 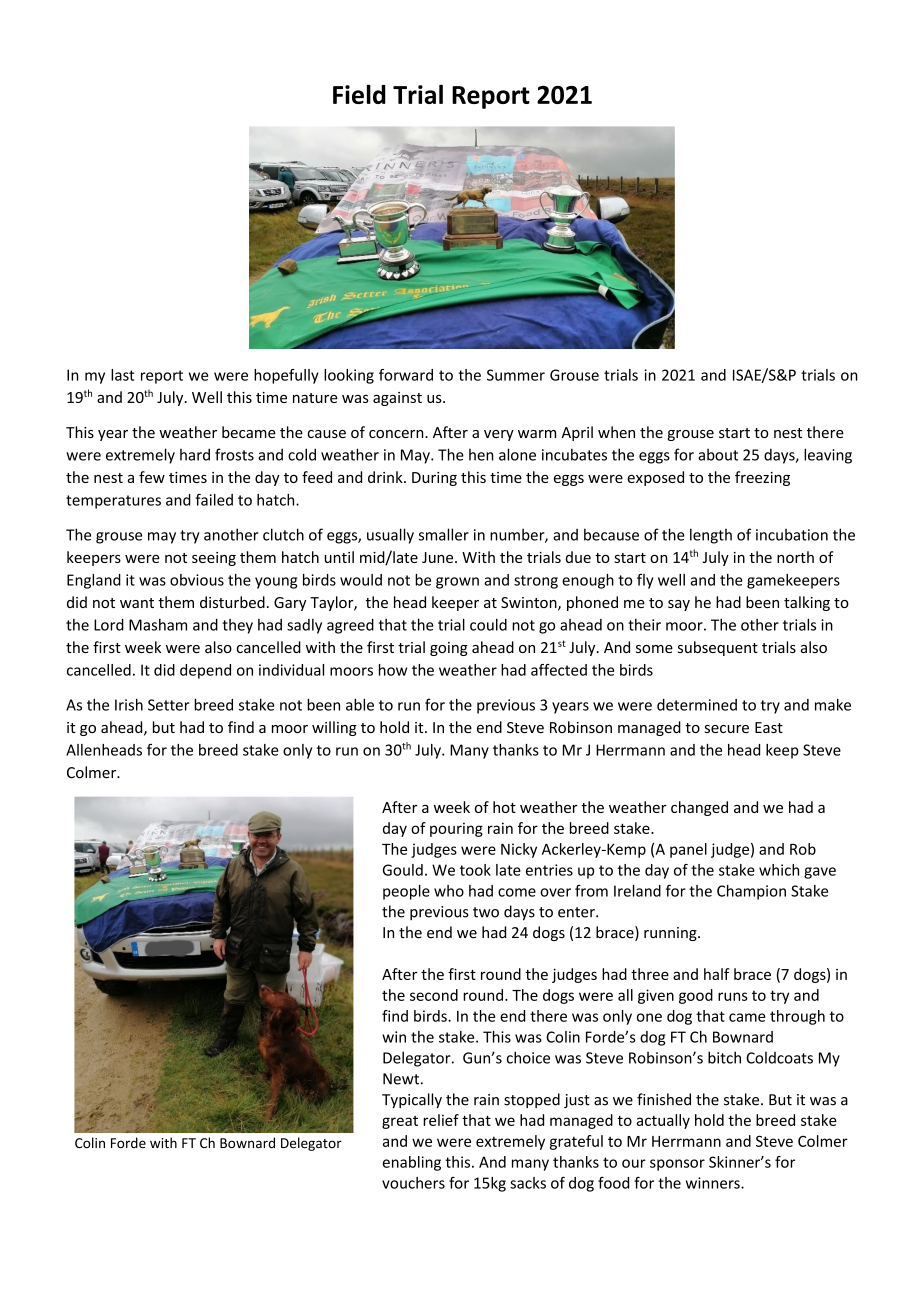 I want to click on Summer, so click(x=516, y=375).
